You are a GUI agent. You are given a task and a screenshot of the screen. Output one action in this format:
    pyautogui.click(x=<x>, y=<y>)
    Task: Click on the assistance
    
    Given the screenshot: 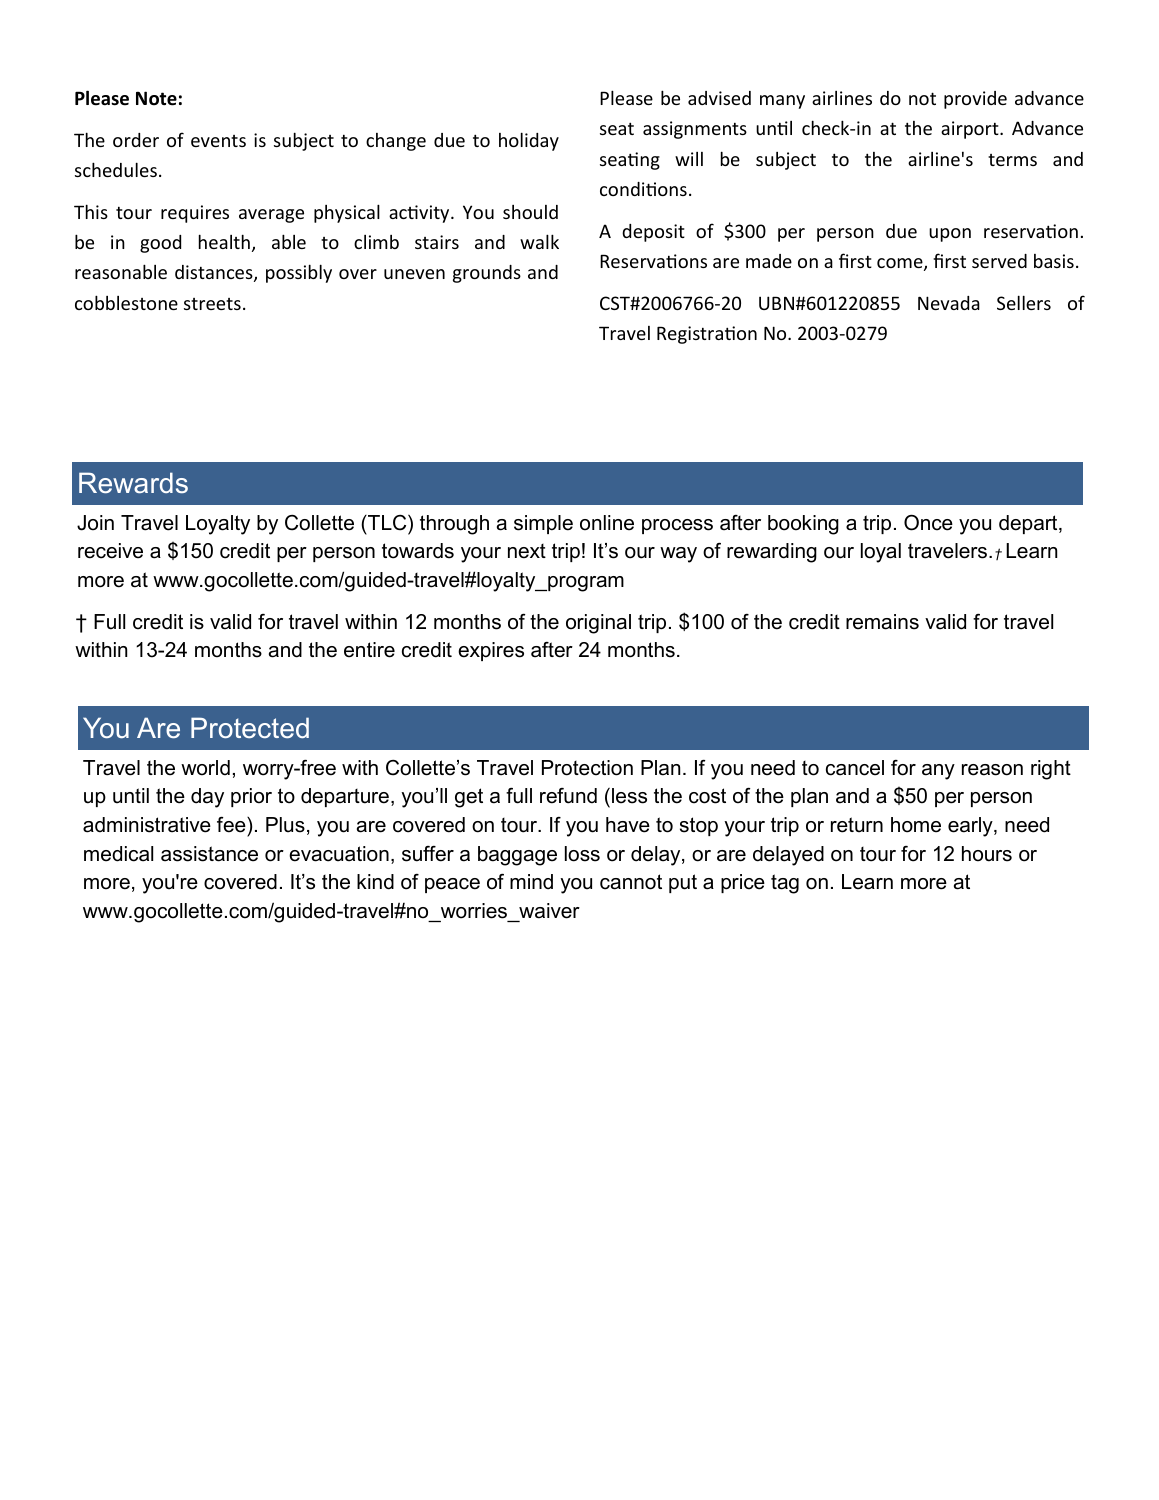 What is the action you would take?
    pyautogui.click(x=209, y=854)
